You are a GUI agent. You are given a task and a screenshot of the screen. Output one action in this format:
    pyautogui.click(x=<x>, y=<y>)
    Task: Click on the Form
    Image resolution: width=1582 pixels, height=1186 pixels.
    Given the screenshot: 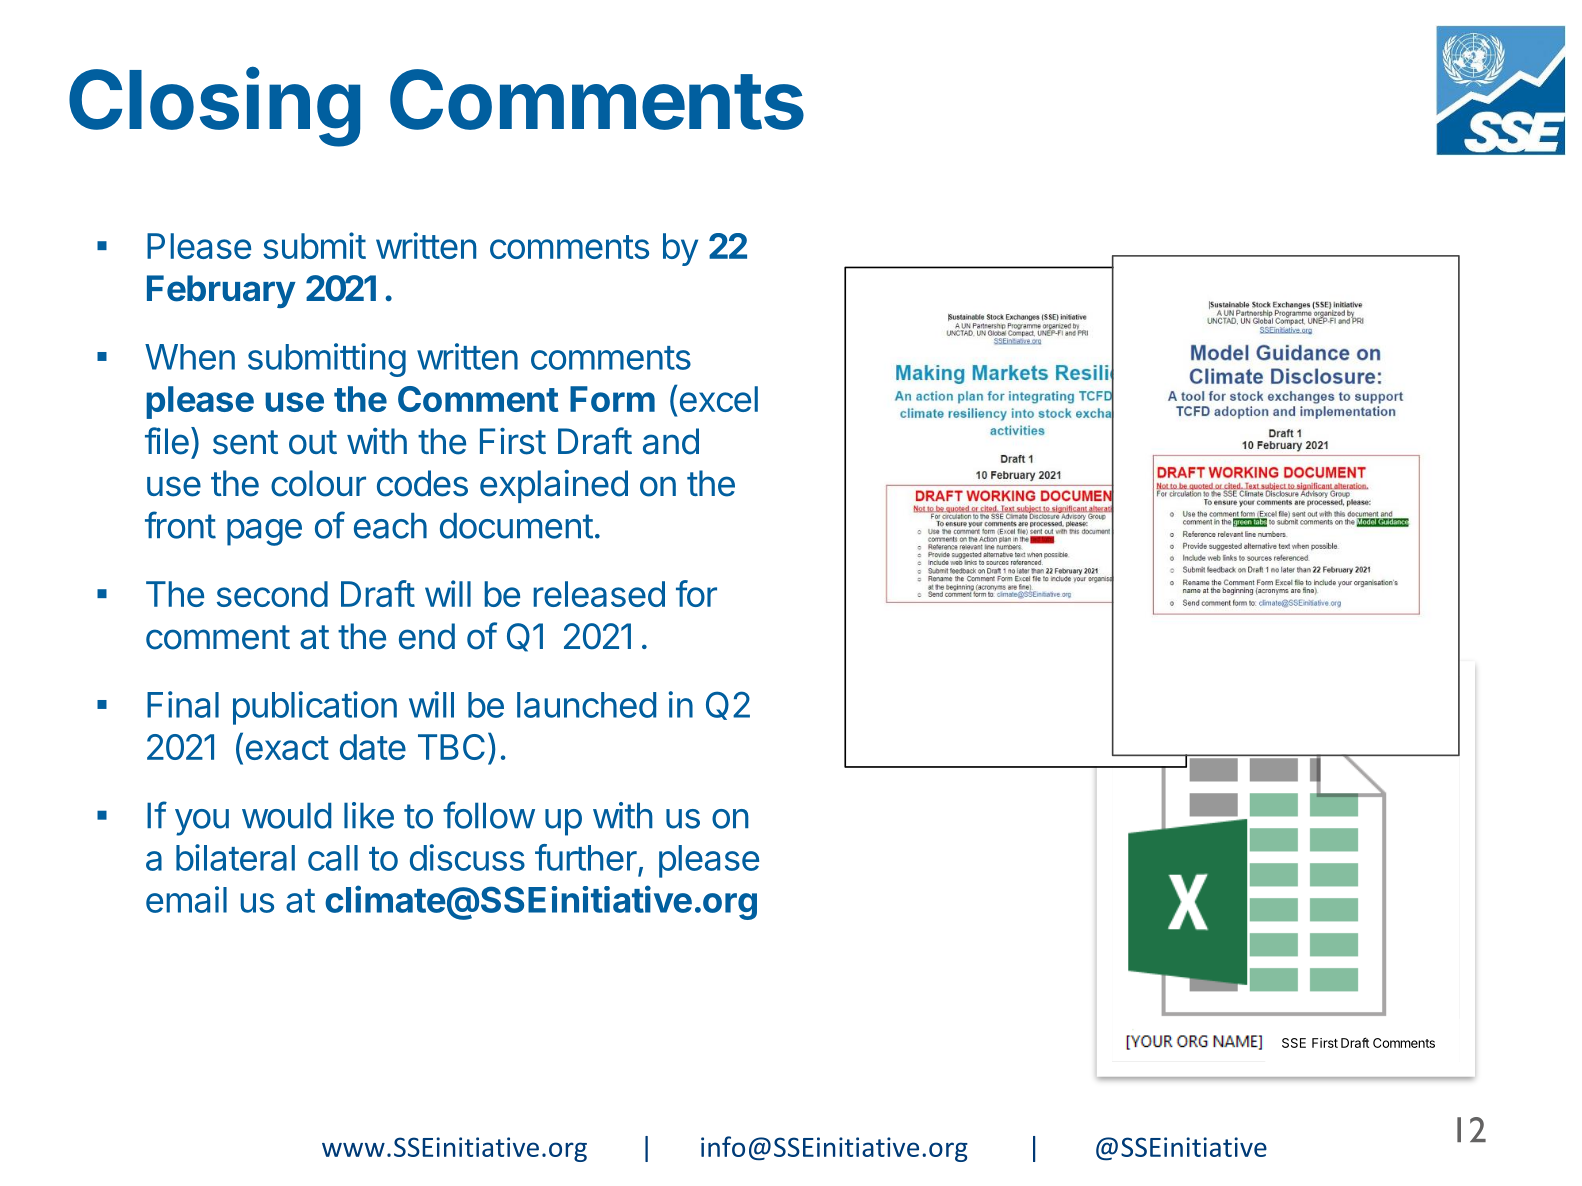 What is the action you would take?
    pyautogui.click(x=612, y=399)
